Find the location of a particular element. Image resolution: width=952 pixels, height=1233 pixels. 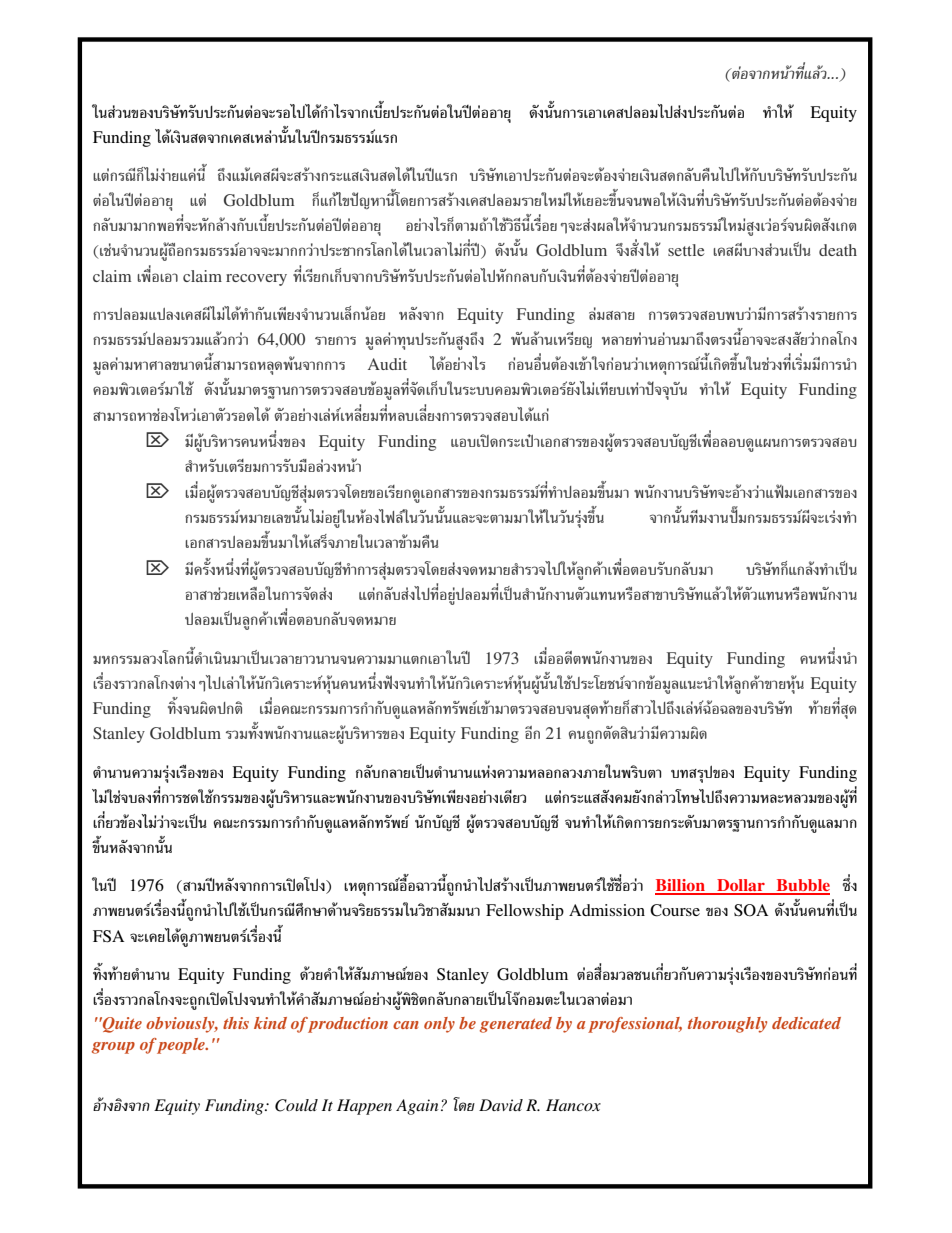

people is located at coordinates (181, 1046).
